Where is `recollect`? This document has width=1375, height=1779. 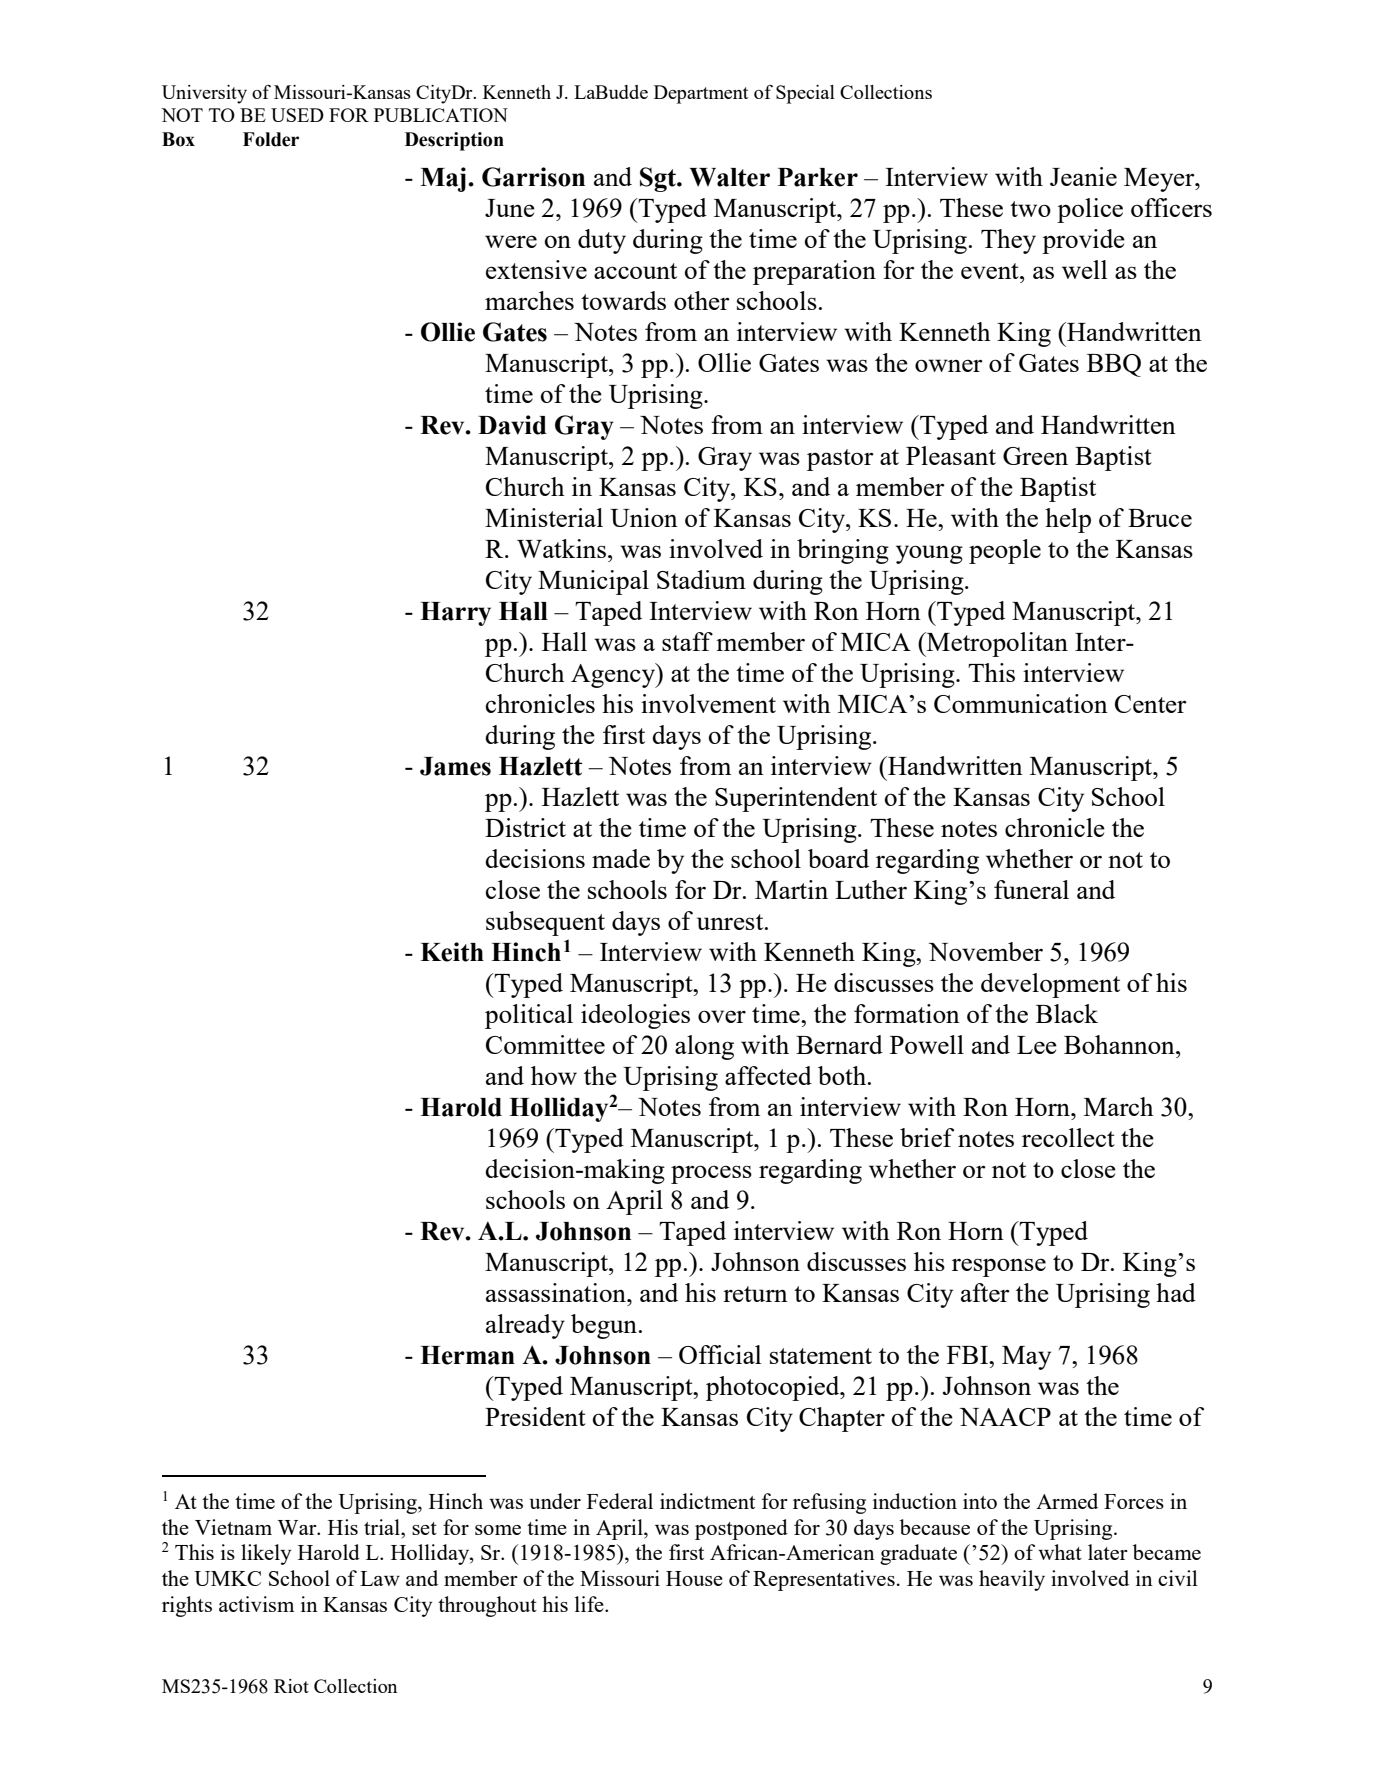
recollect is located at coordinates (1068, 1137).
